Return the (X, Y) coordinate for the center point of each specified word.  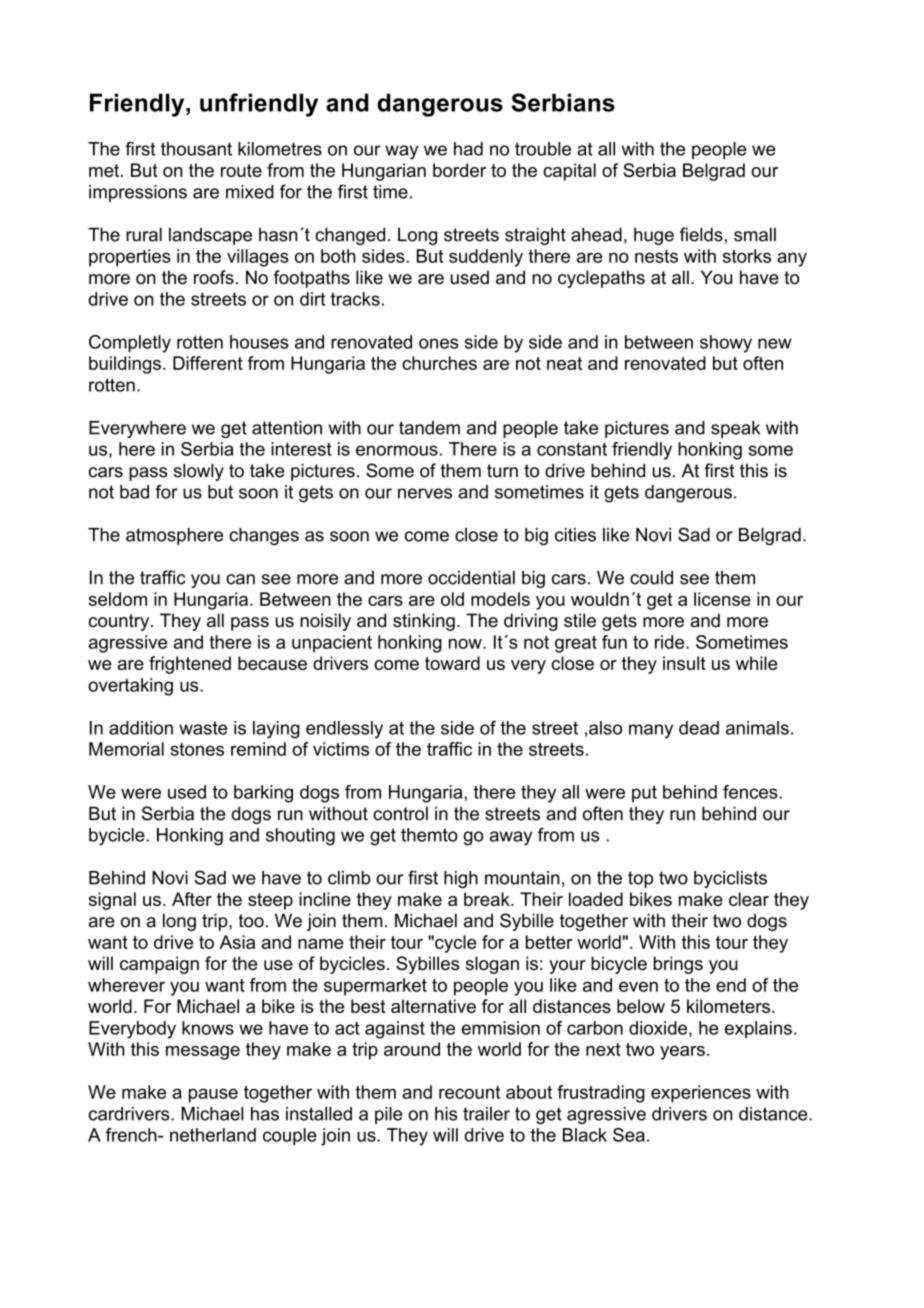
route (241, 170)
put (644, 793)
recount (469, 1092)
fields (701, 234)
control (400, 813)
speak (735, 429)
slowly (199, 472)
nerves (425, 493)
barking (263, 794)
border (459, 170)
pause (213, 1095)
